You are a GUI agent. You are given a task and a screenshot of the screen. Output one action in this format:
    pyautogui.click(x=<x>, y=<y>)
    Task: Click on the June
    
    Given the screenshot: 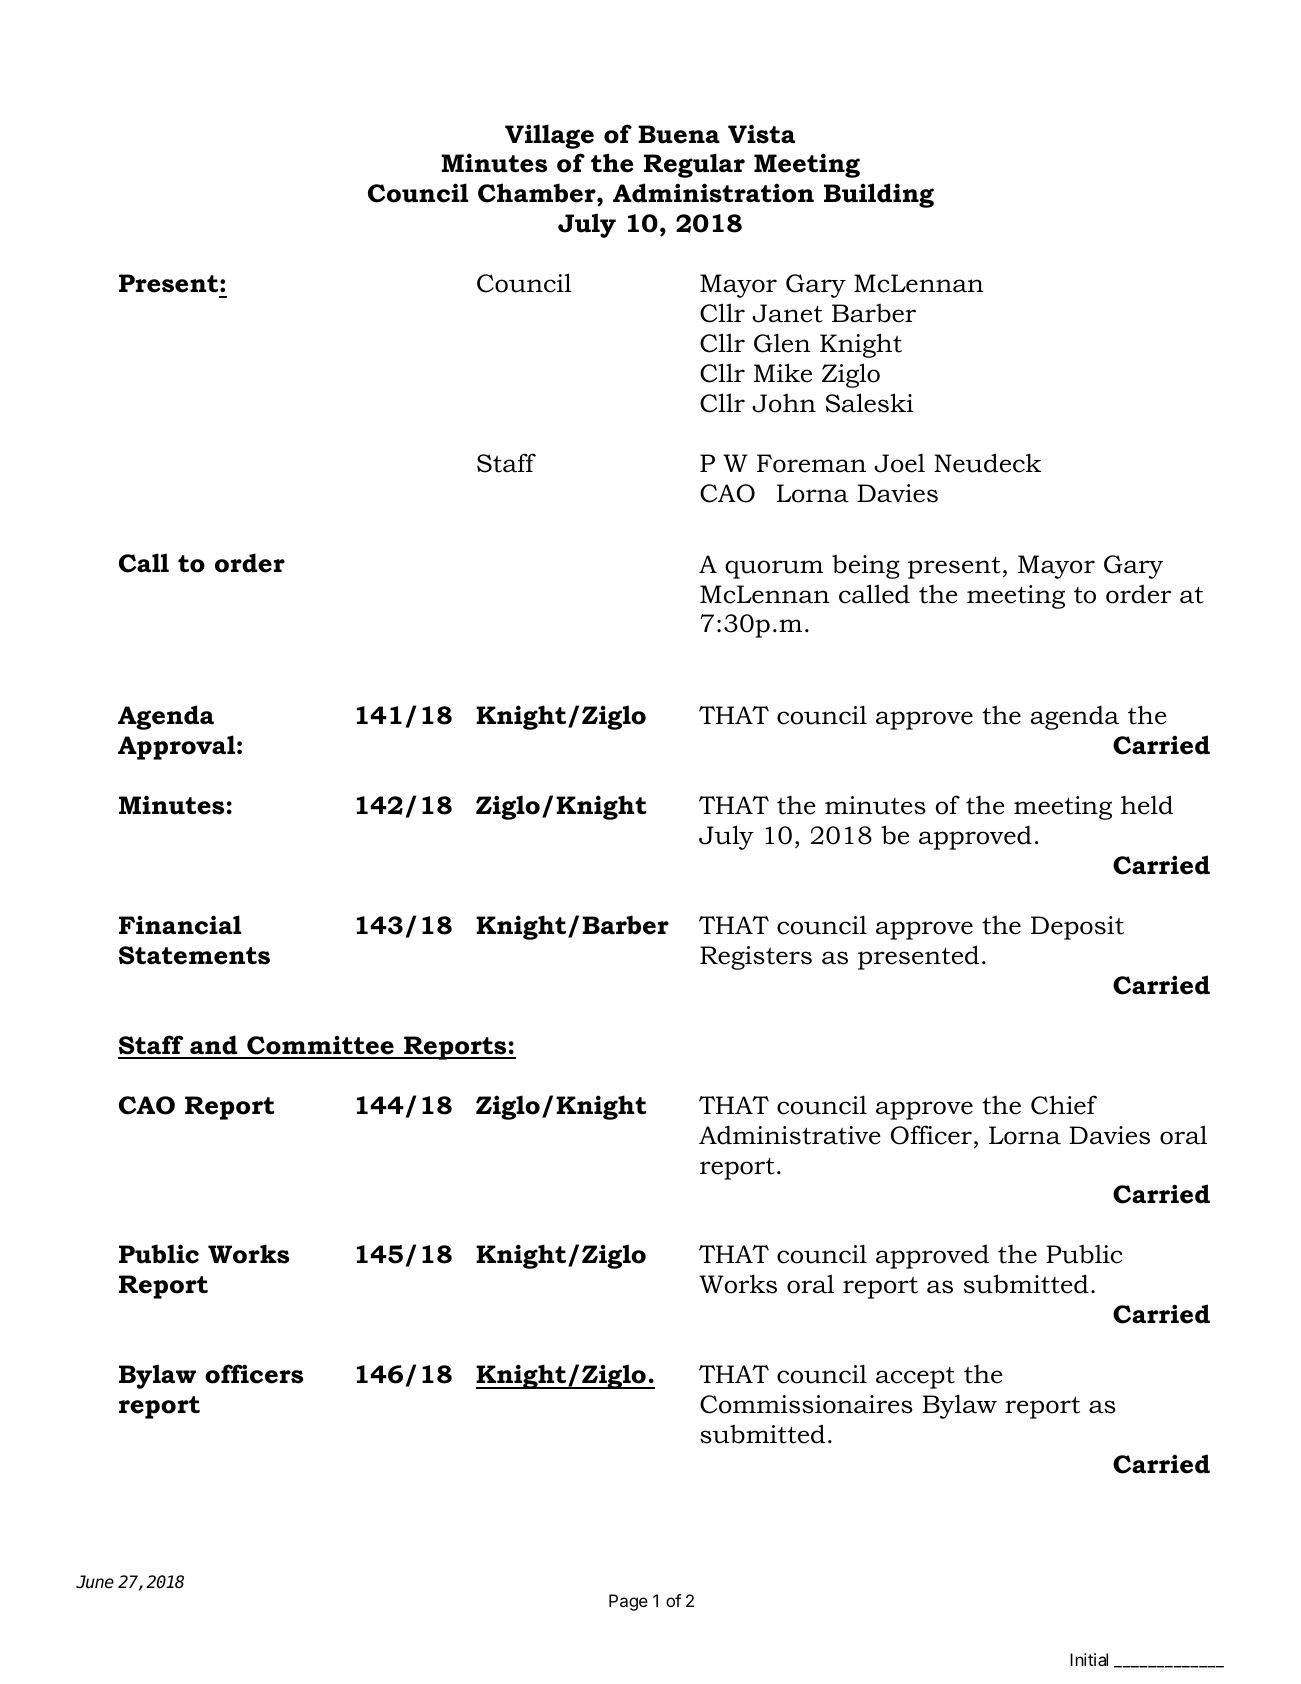 What is the action you would take?
    pyautogui.click(x=95, y=1582)
